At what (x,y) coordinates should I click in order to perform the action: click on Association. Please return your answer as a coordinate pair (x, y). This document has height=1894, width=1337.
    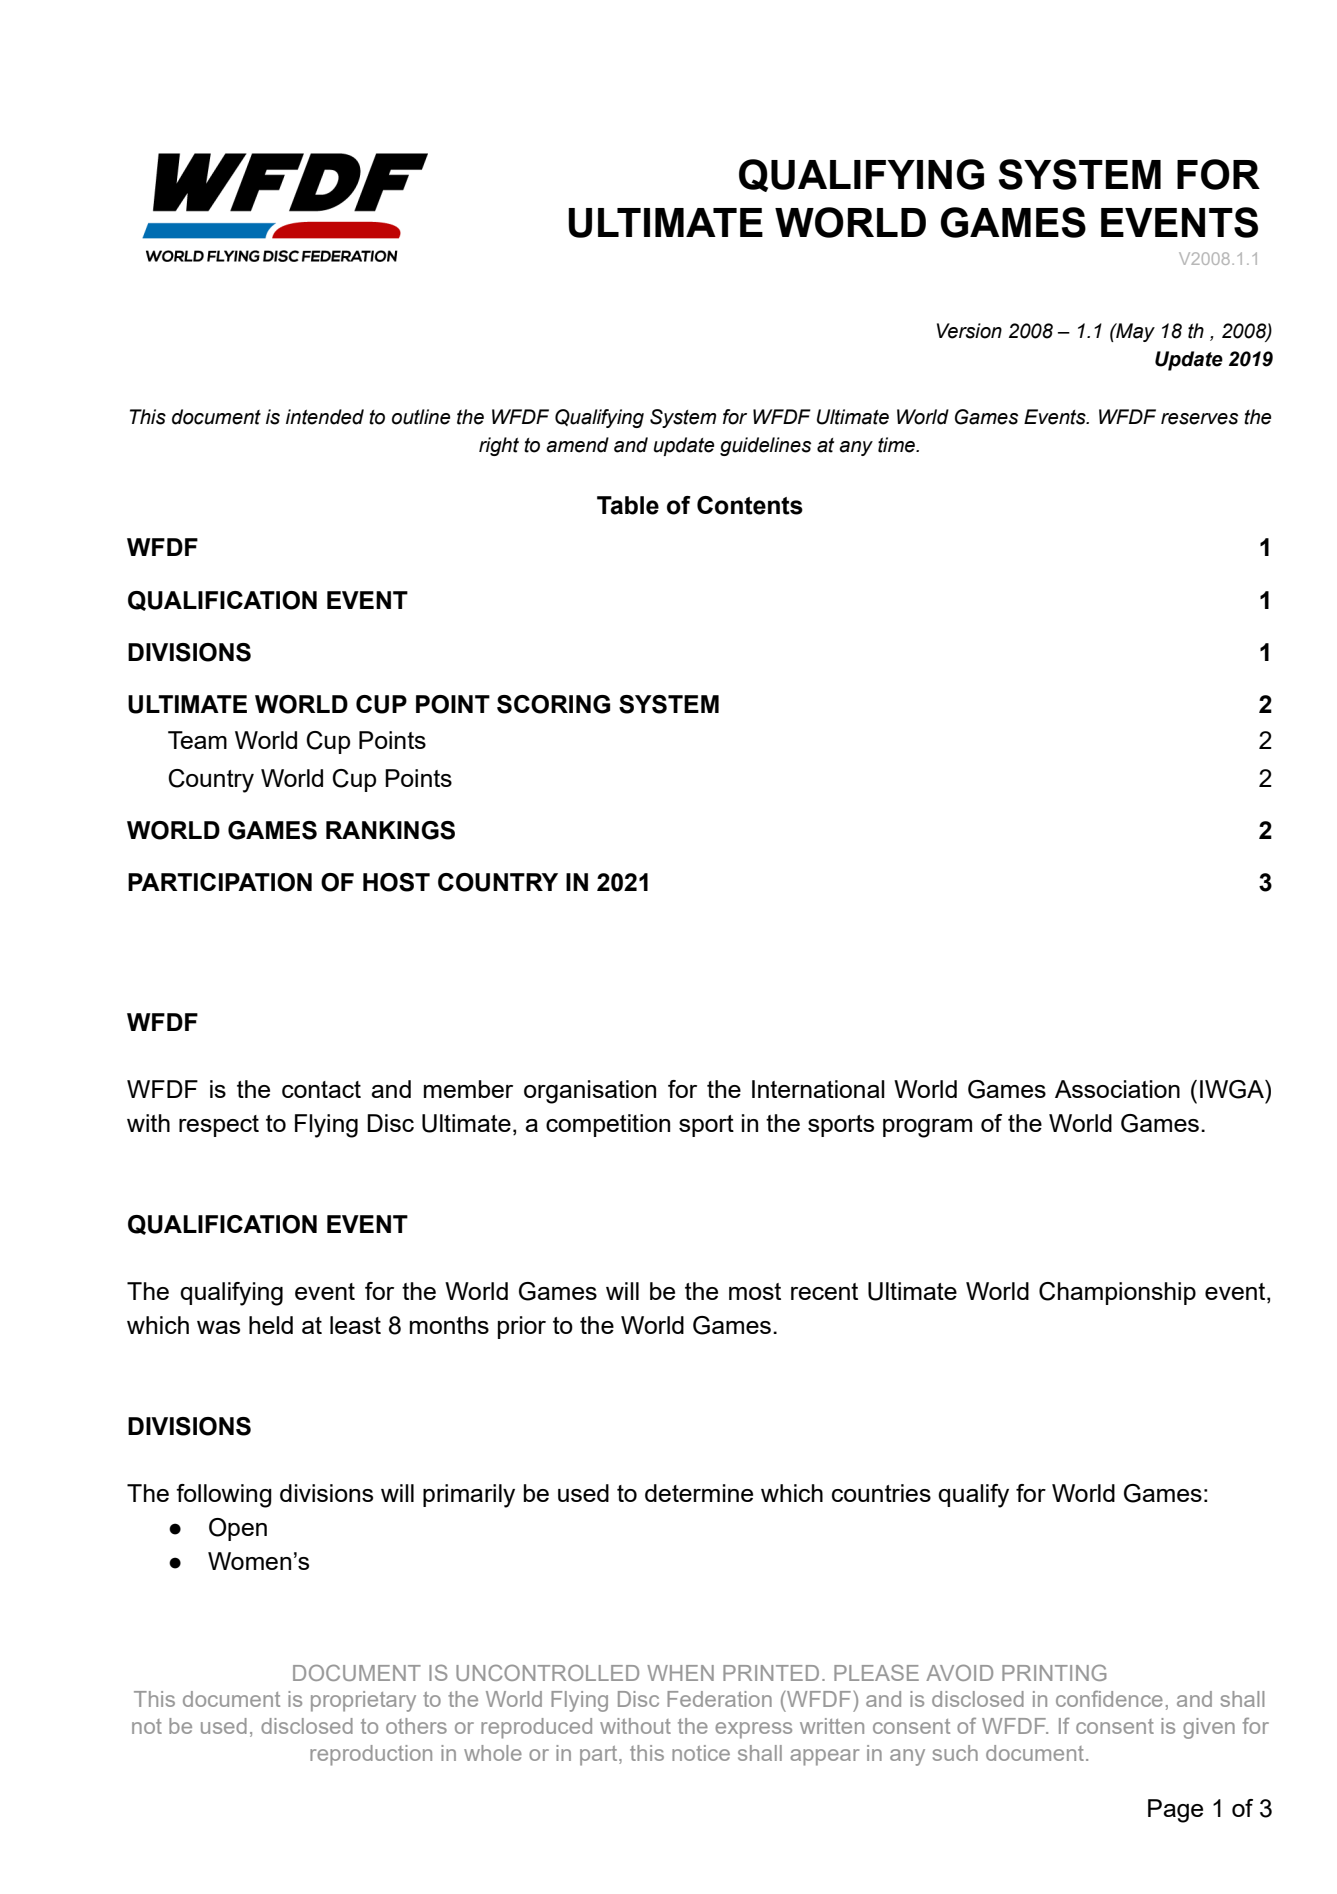
    Looking at the image, I should click on (1117, 1089).
